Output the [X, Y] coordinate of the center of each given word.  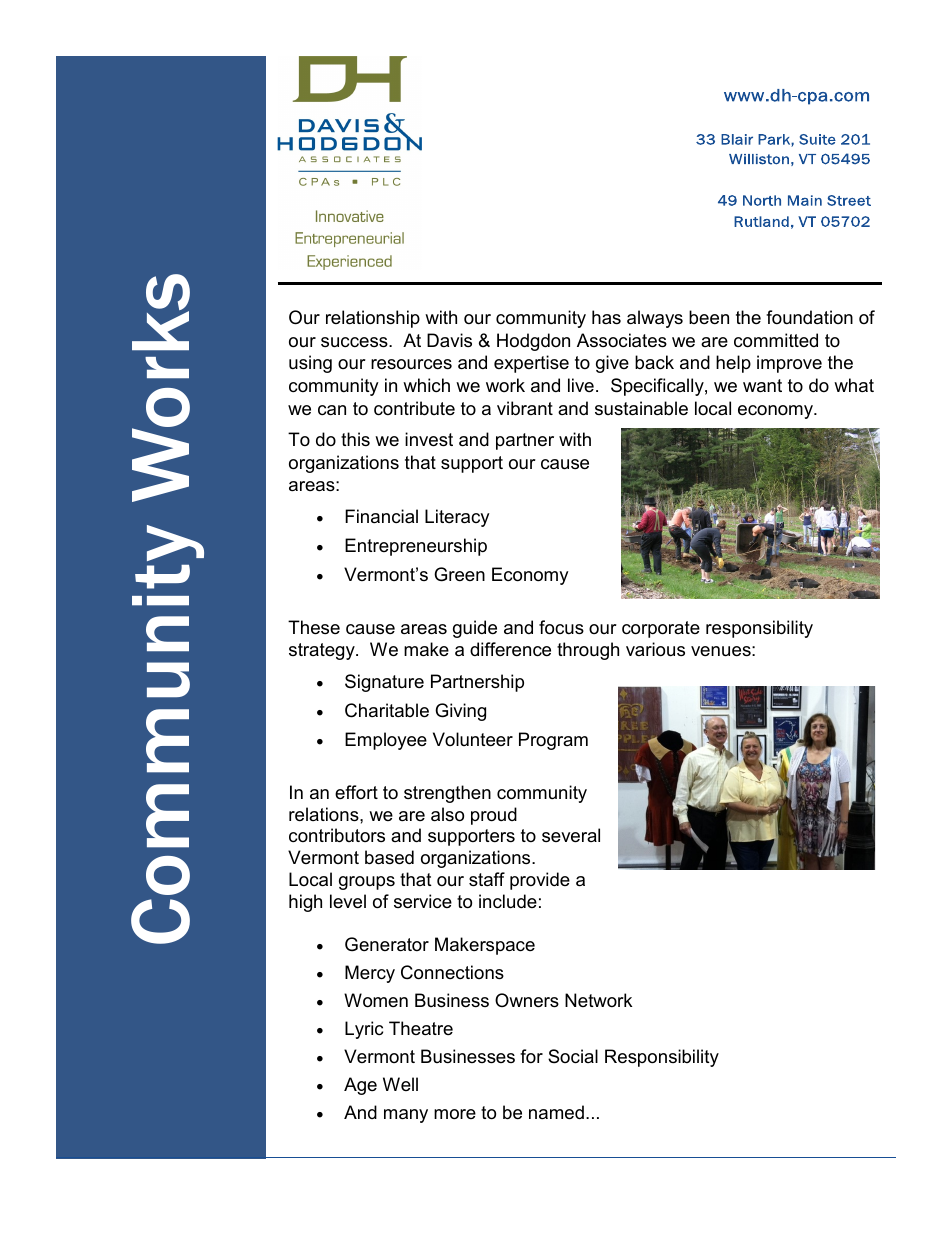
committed [776, 340]
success [355, 342]
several [571, 835]
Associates [622, 340]
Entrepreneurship [416, 547]
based [389, 857]
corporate [661, 629]
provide [540, 881]
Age [360, 1086]
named [556, 1112]
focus [561, 627]
